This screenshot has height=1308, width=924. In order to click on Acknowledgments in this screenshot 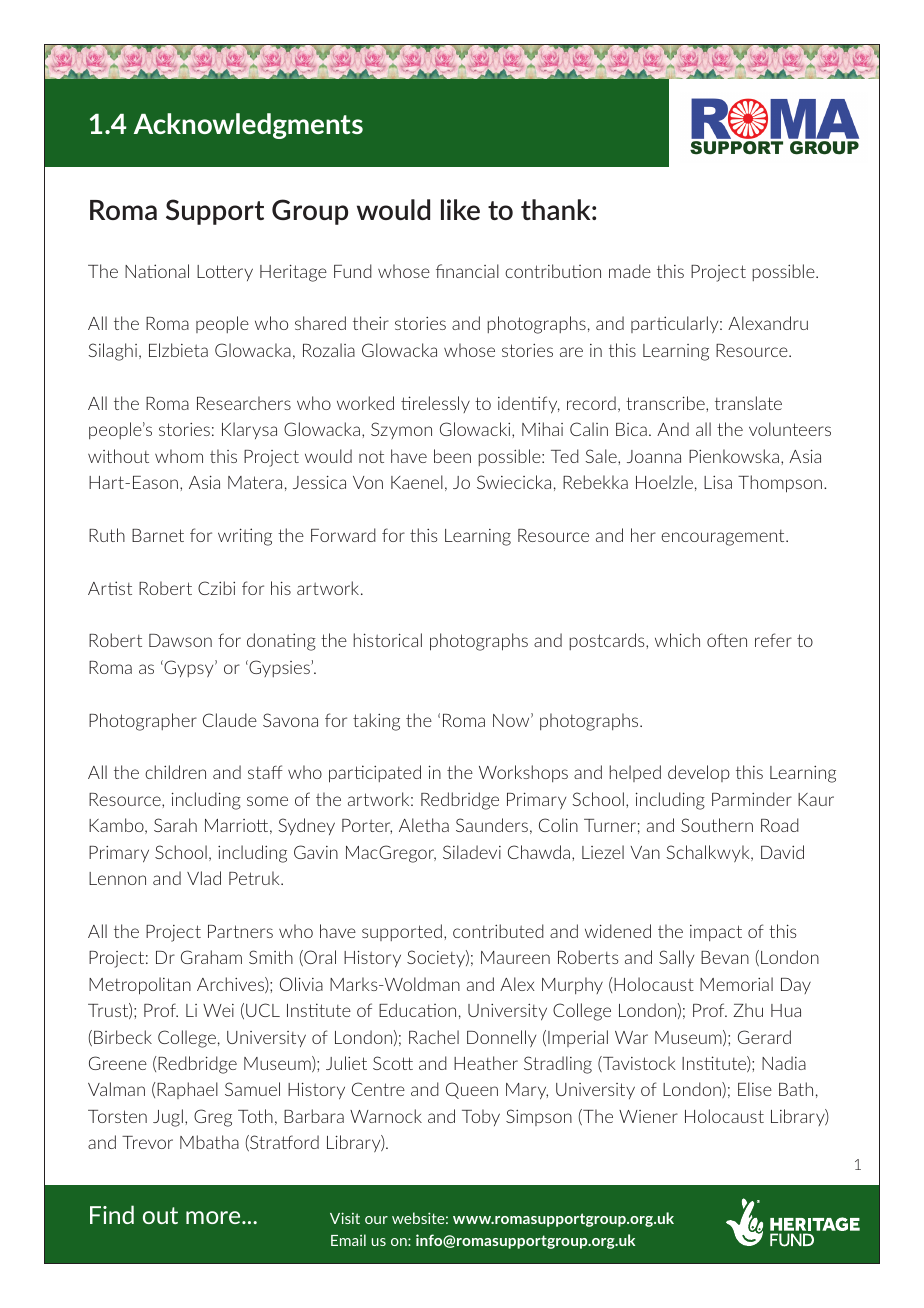, I will do `click(248, 126)`.
